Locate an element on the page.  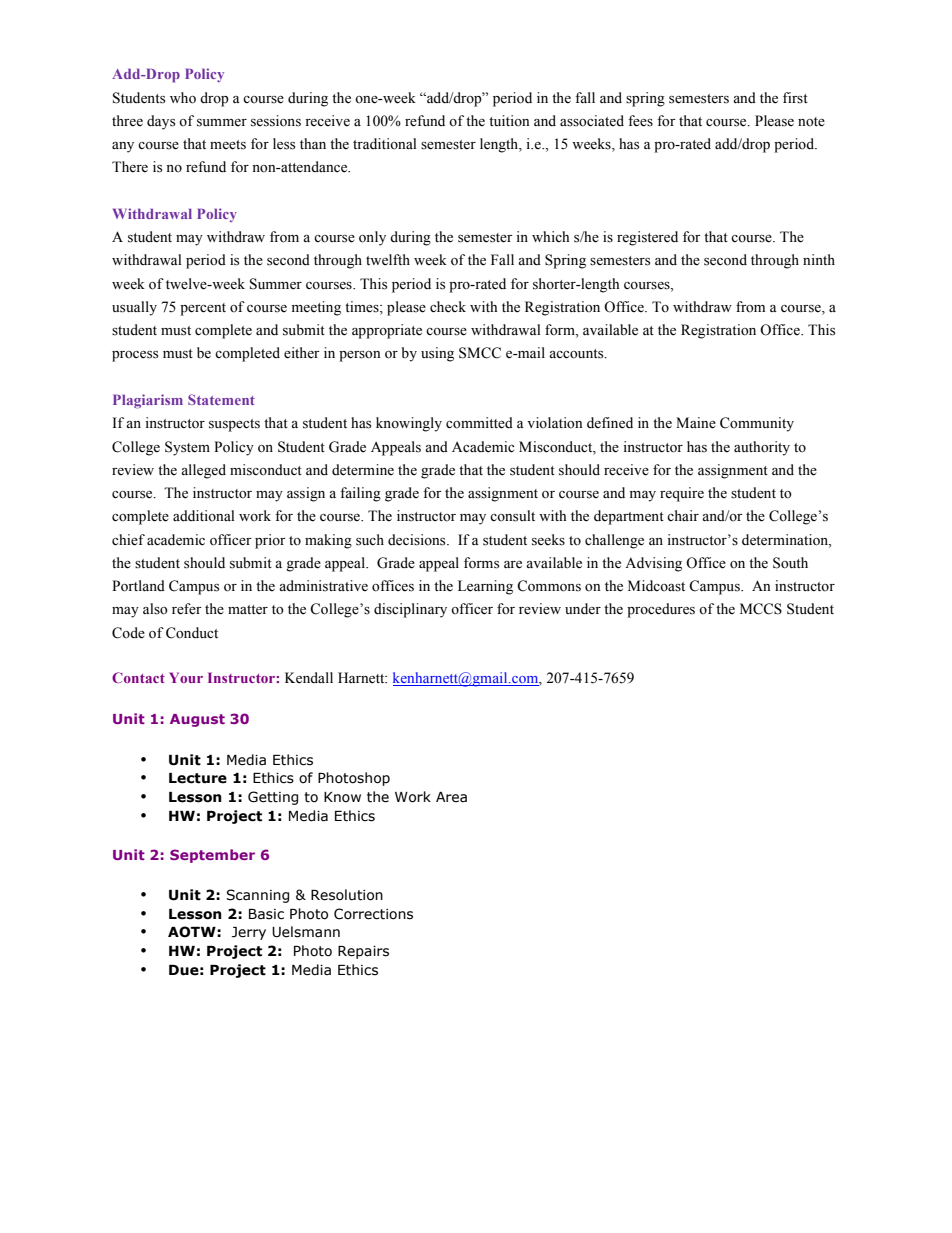
first is located at coordinates (795, 98).
